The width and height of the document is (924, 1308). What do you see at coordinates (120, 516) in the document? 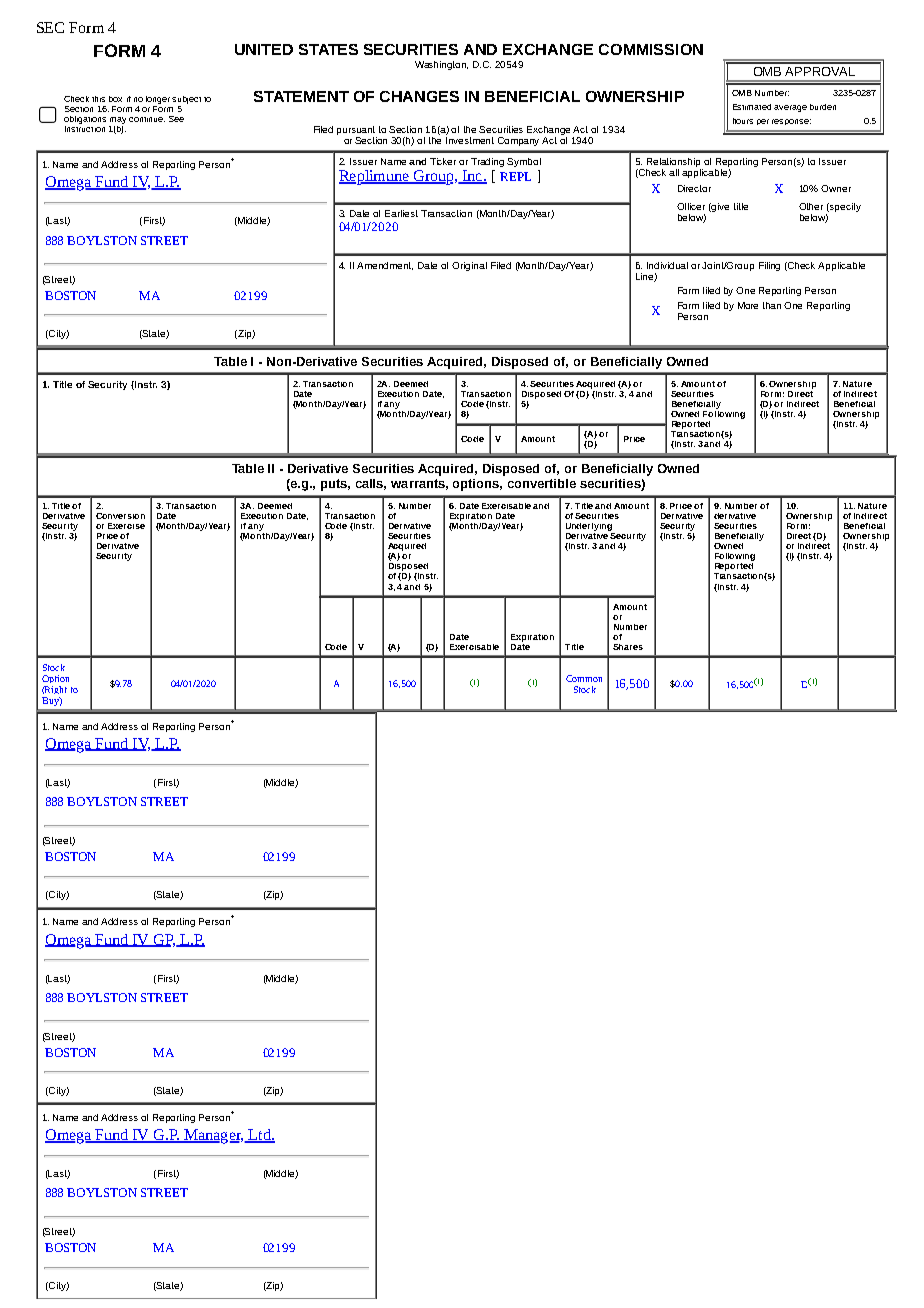
I see `Conversion` at bounding box center [120, 516].
